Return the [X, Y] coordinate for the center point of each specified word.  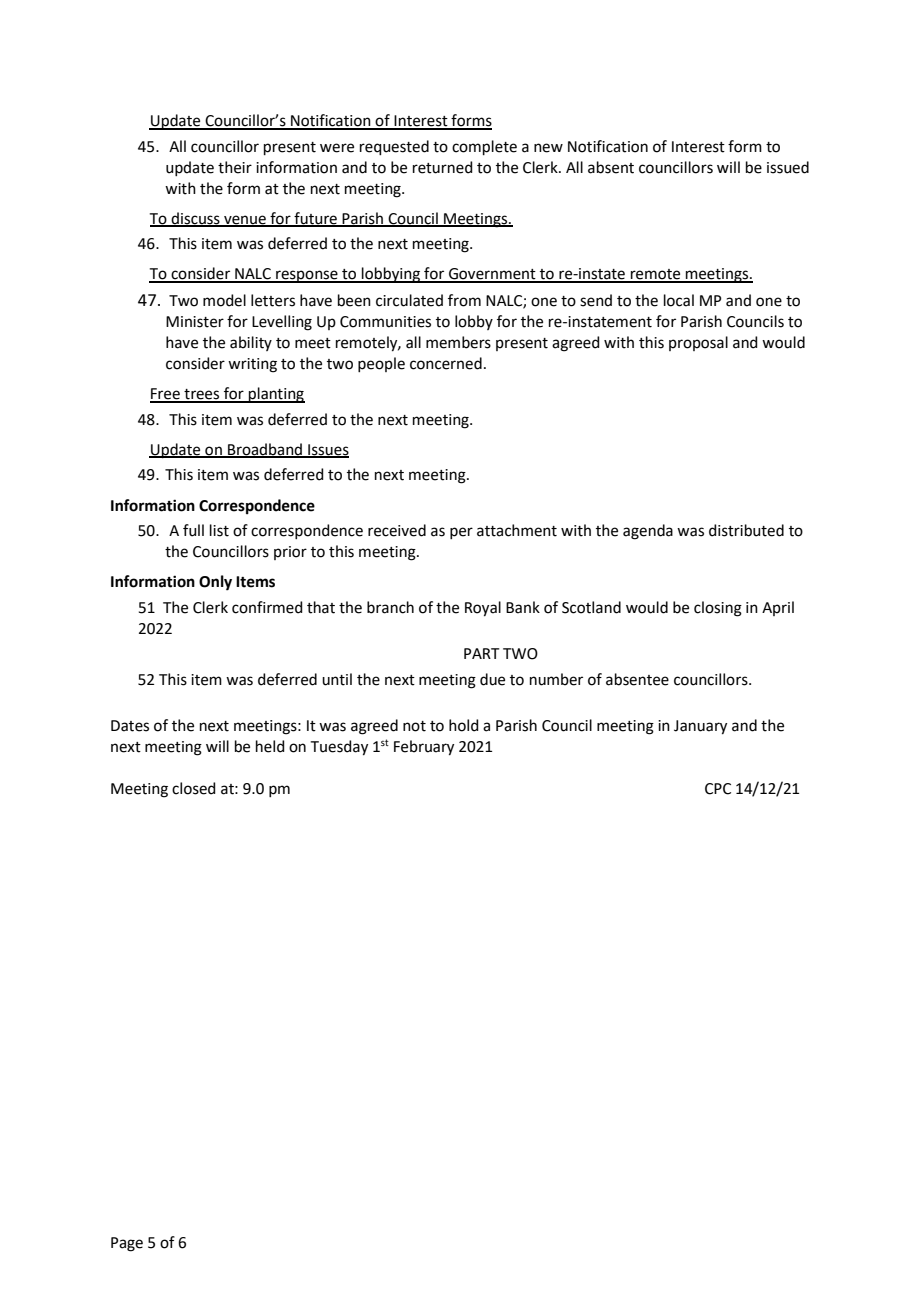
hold [464, 725]
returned [443, 167]
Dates [130, 726]
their [235, 167]
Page [127, 1244]
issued [788, 167]
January [700, 727]
